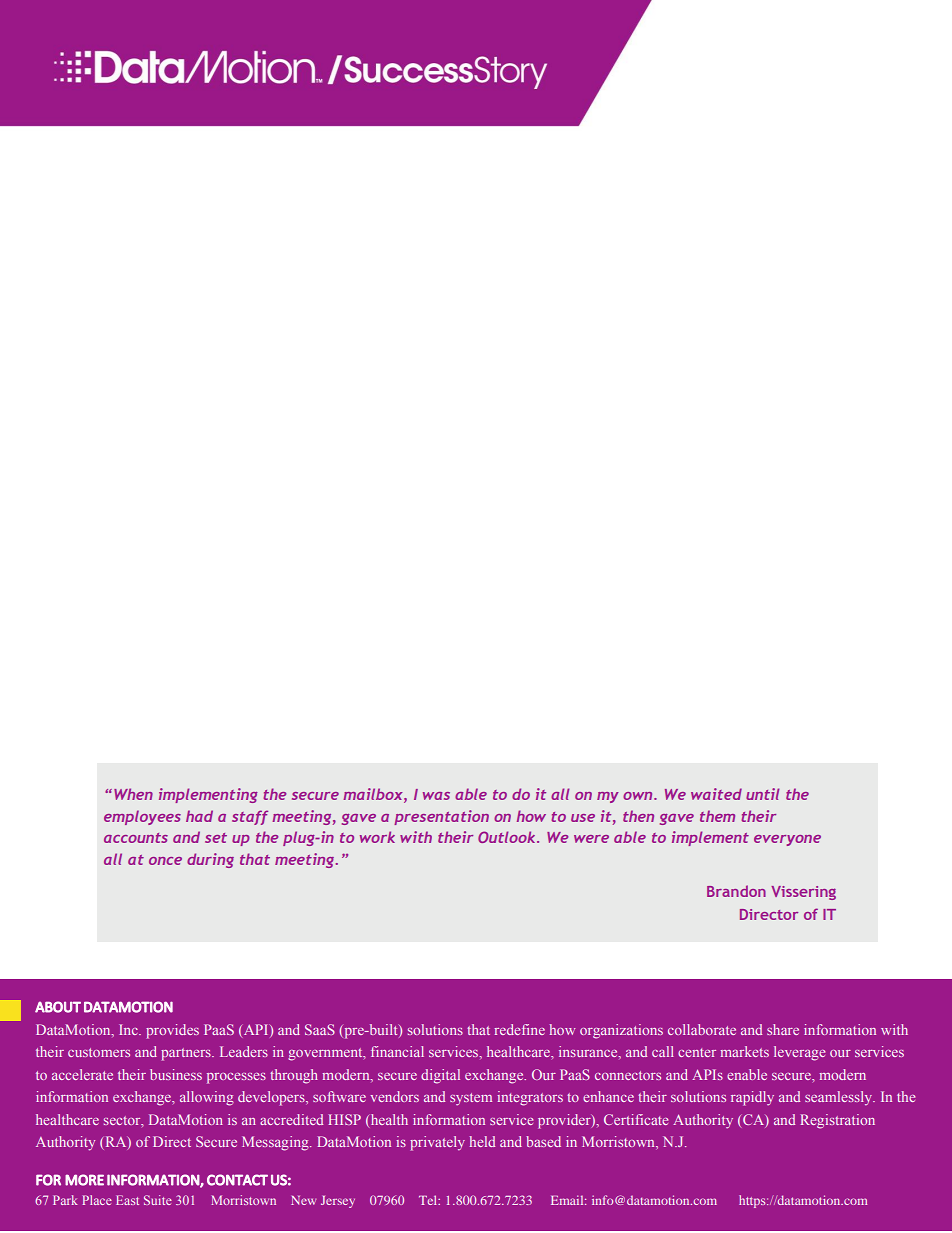  What do you see at coordinates (436, 796) in the document?
I see `was` at bounding box center [436, 796].
